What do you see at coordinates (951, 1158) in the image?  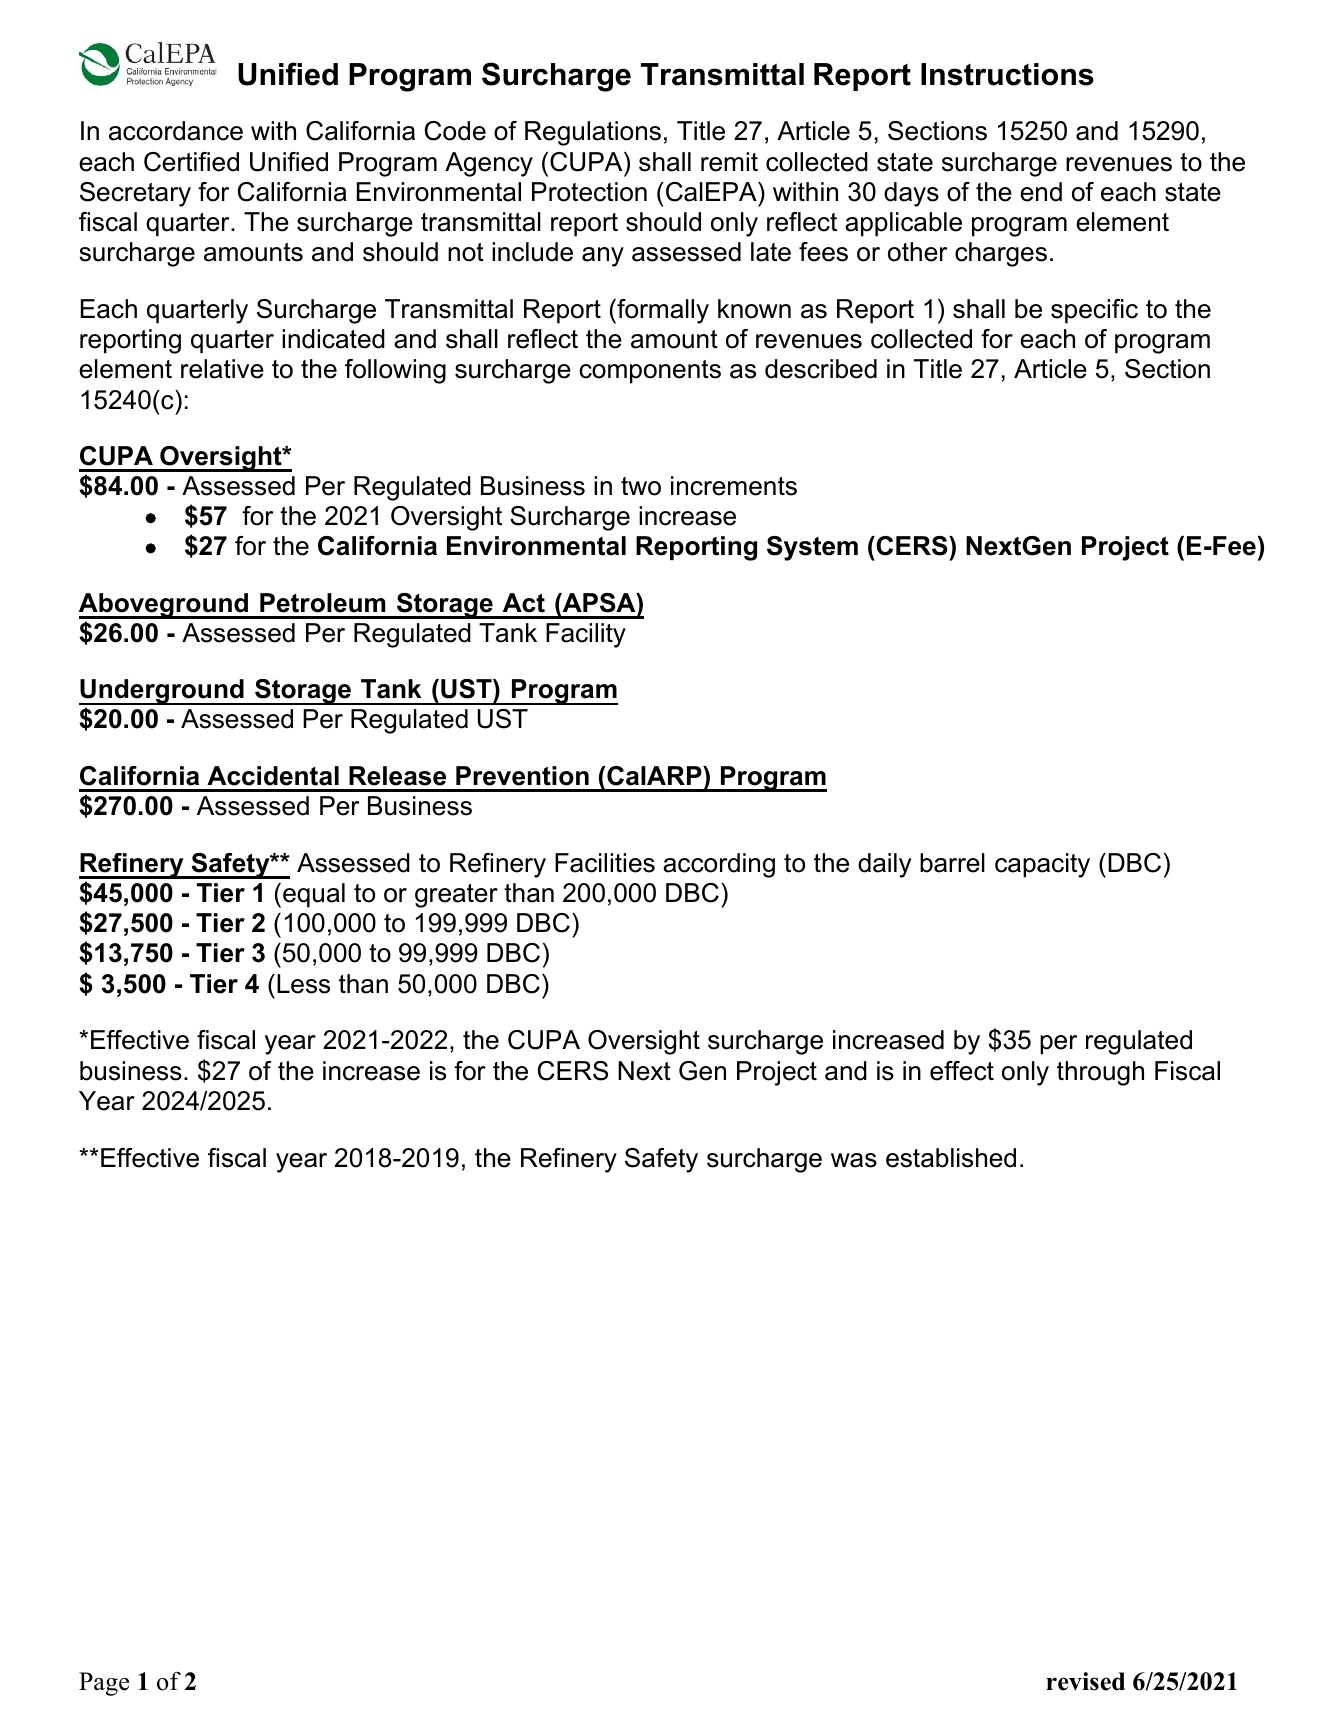 I see `established` at bounding box center [951, 1158].
